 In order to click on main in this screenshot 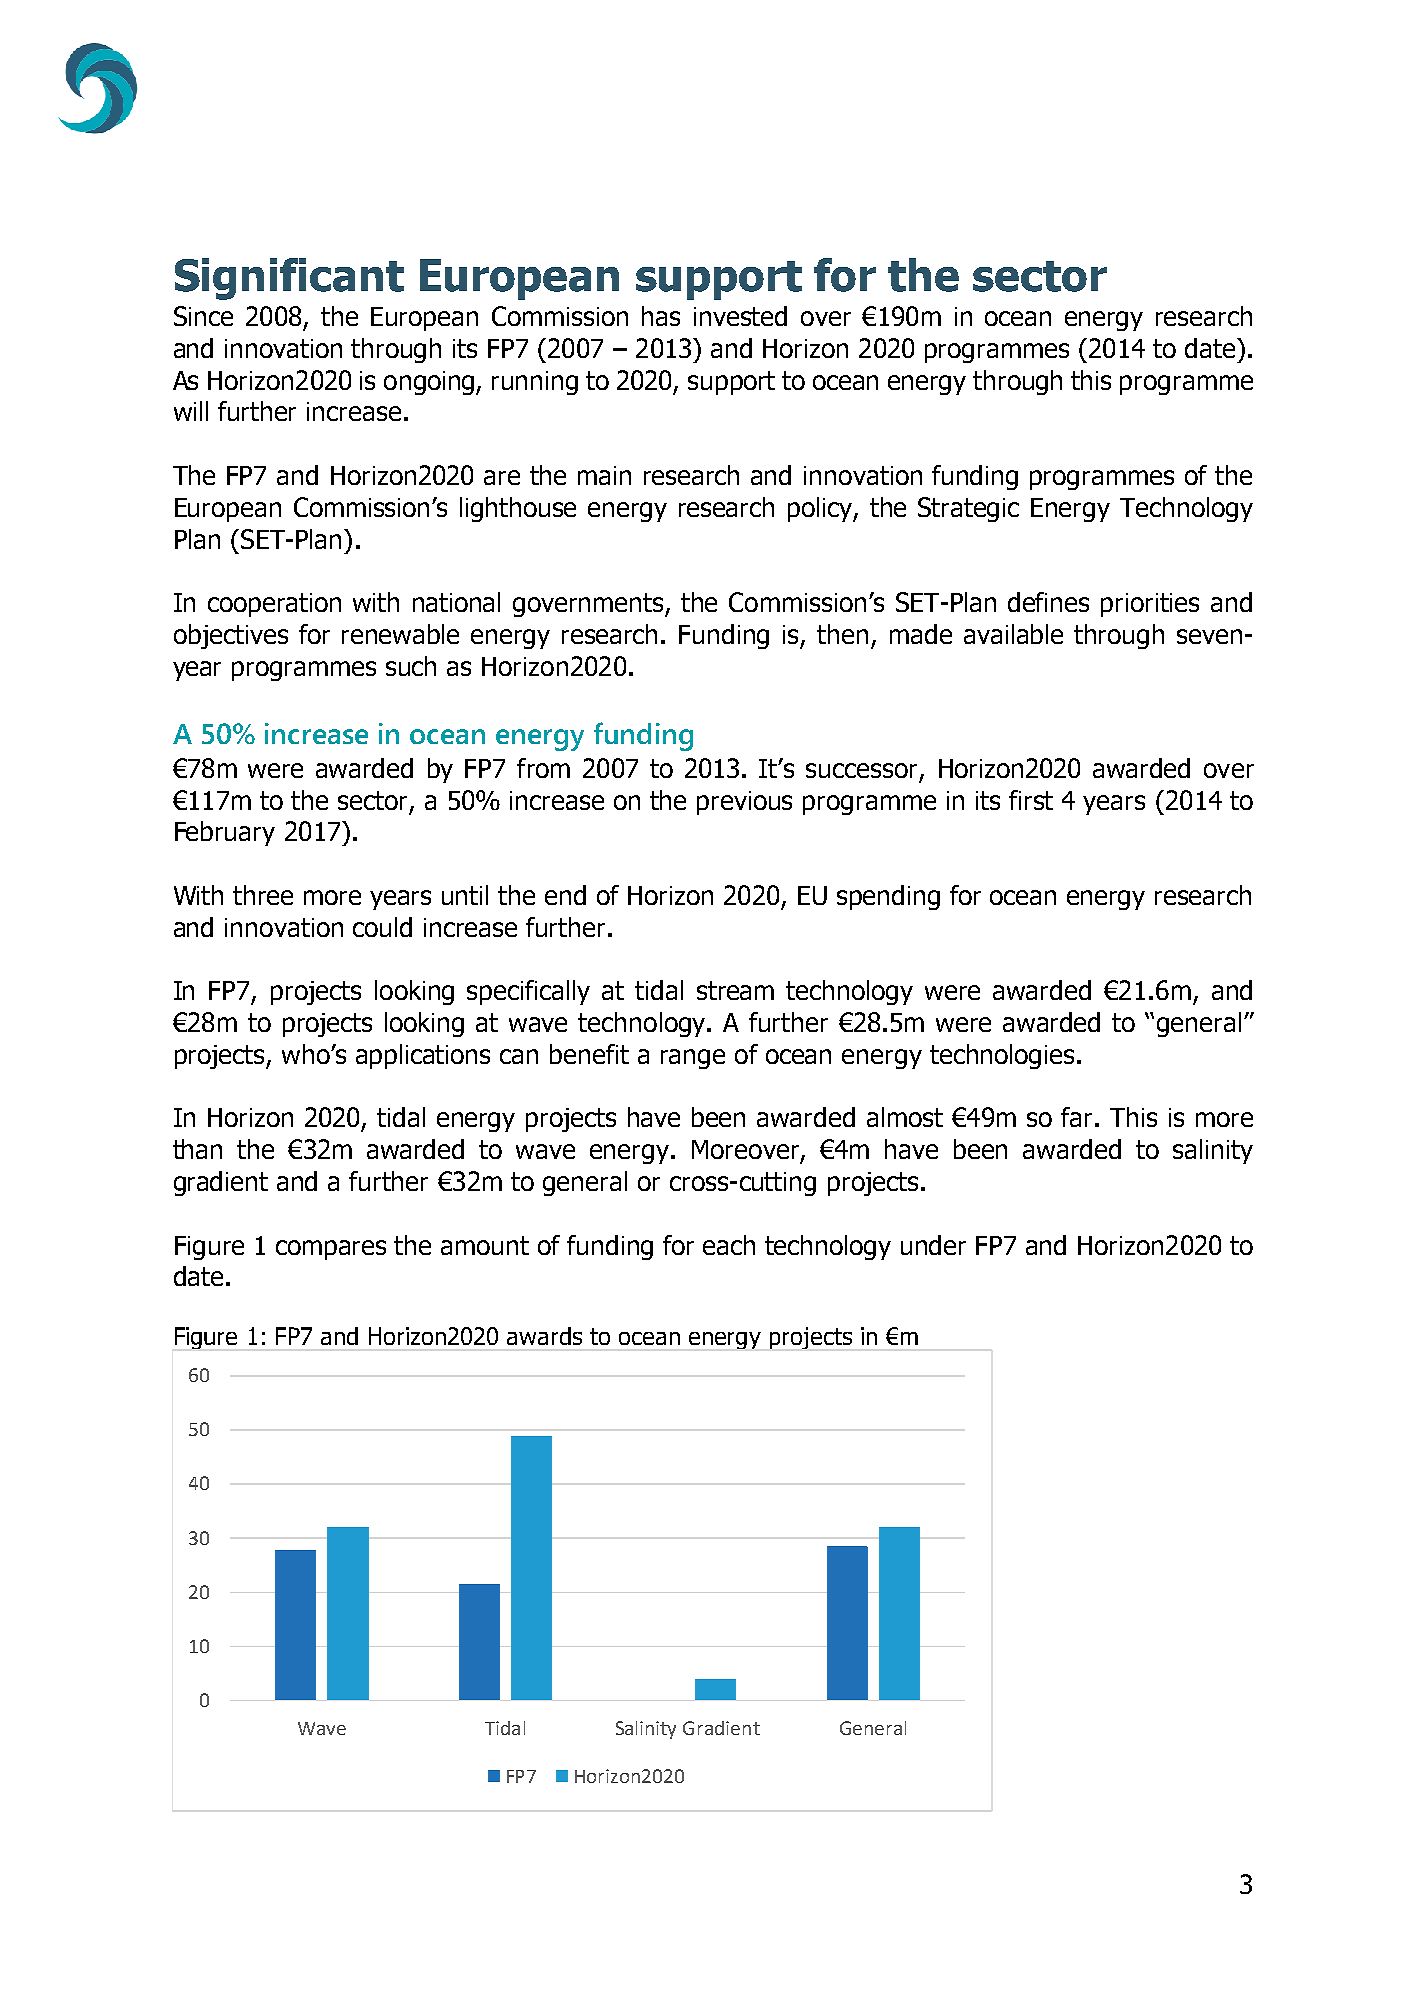, I will do `click(604, 475)`.
